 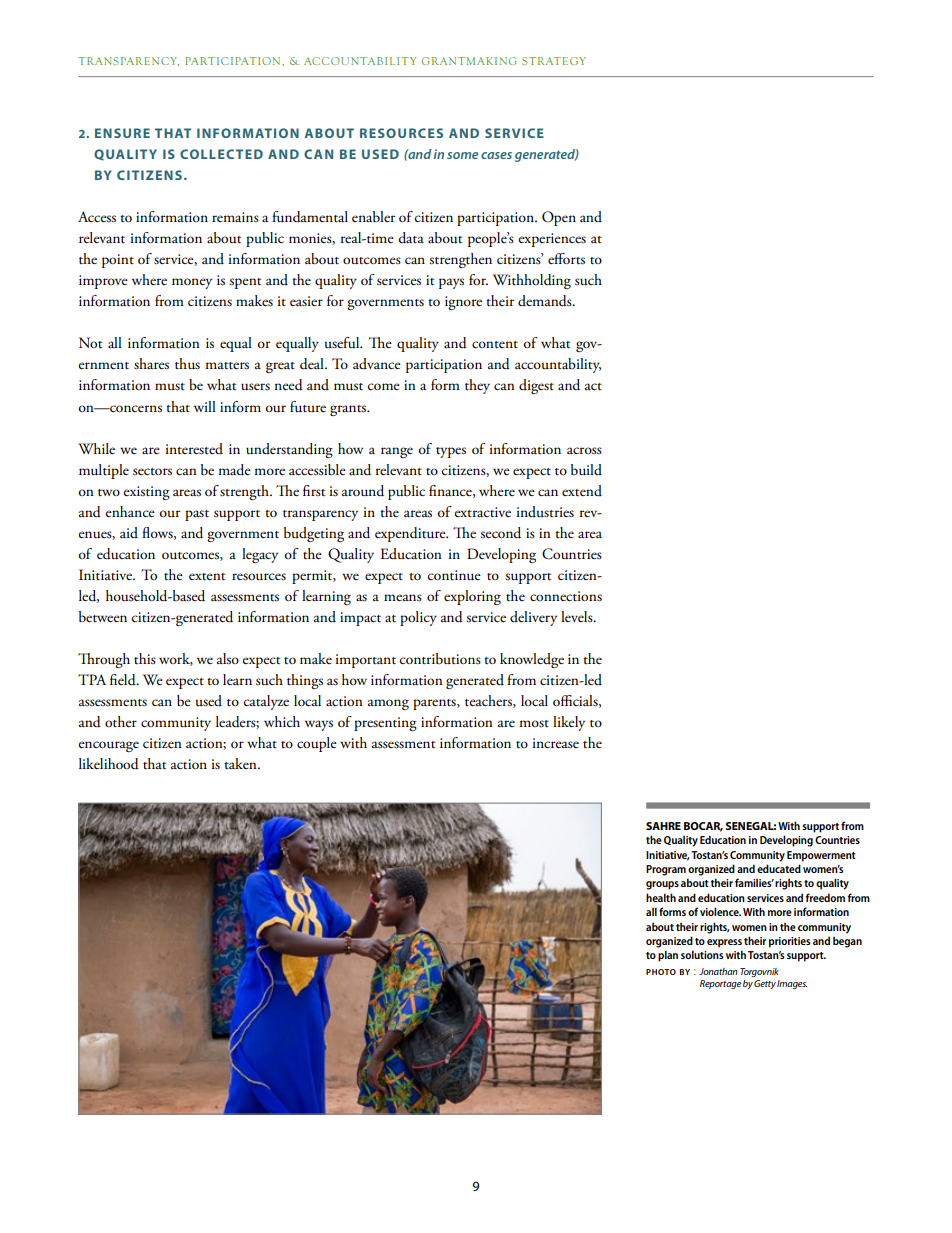 What do you see at coordinates (578, 616) in the screenshot?
I see `levels` at bounding box center [578, 616].
